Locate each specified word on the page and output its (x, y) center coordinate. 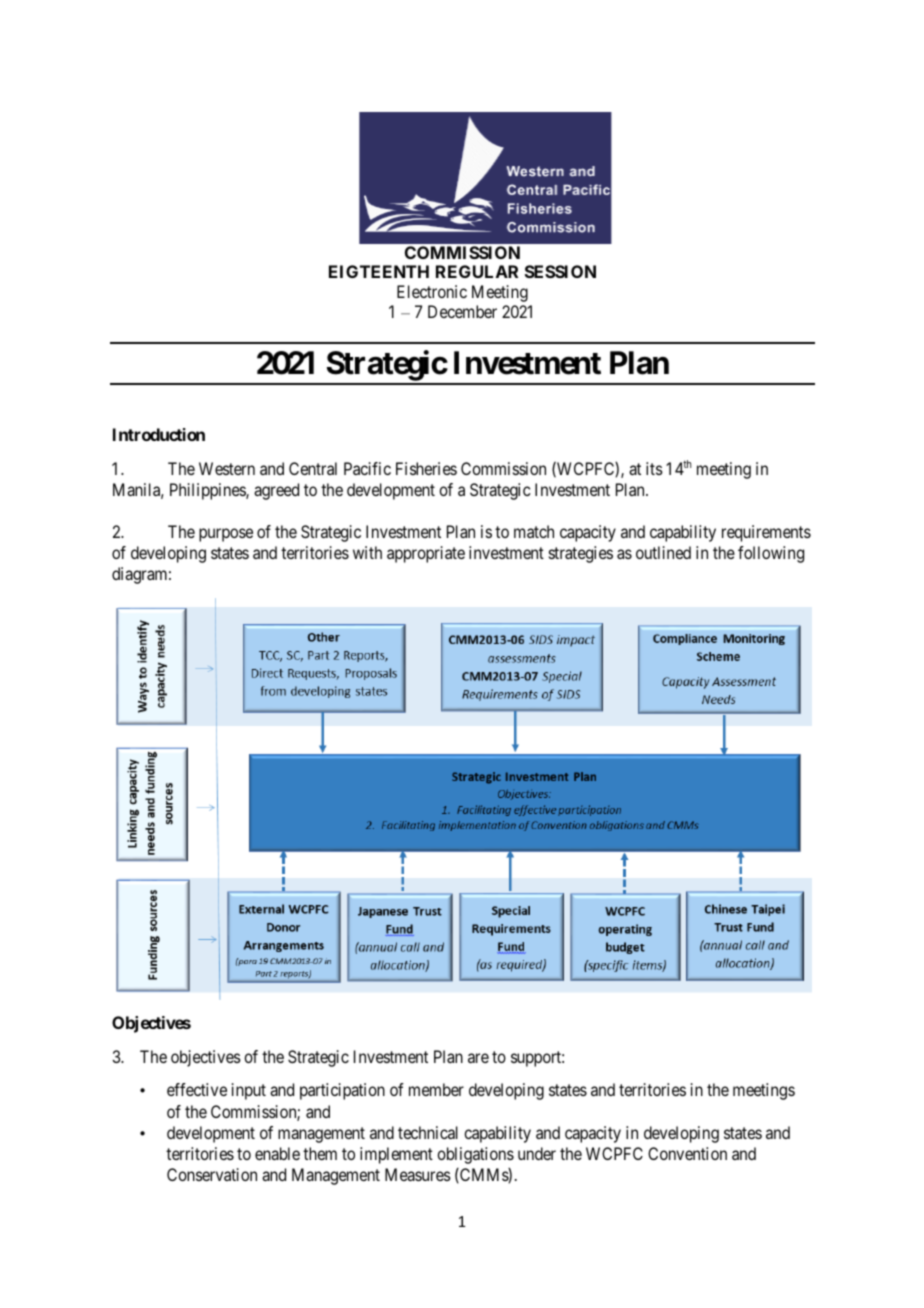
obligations (475, 1155)
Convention (687, 1153)
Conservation (212, 1174)
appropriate (426, 554)
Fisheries (426, 468)
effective (197, 1089)
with (367, 552)
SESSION (560, 271)
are (478, 1058)
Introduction (159, 434)
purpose (226, 535)
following (771, 554)
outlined (663, 552)
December (462, 311)
